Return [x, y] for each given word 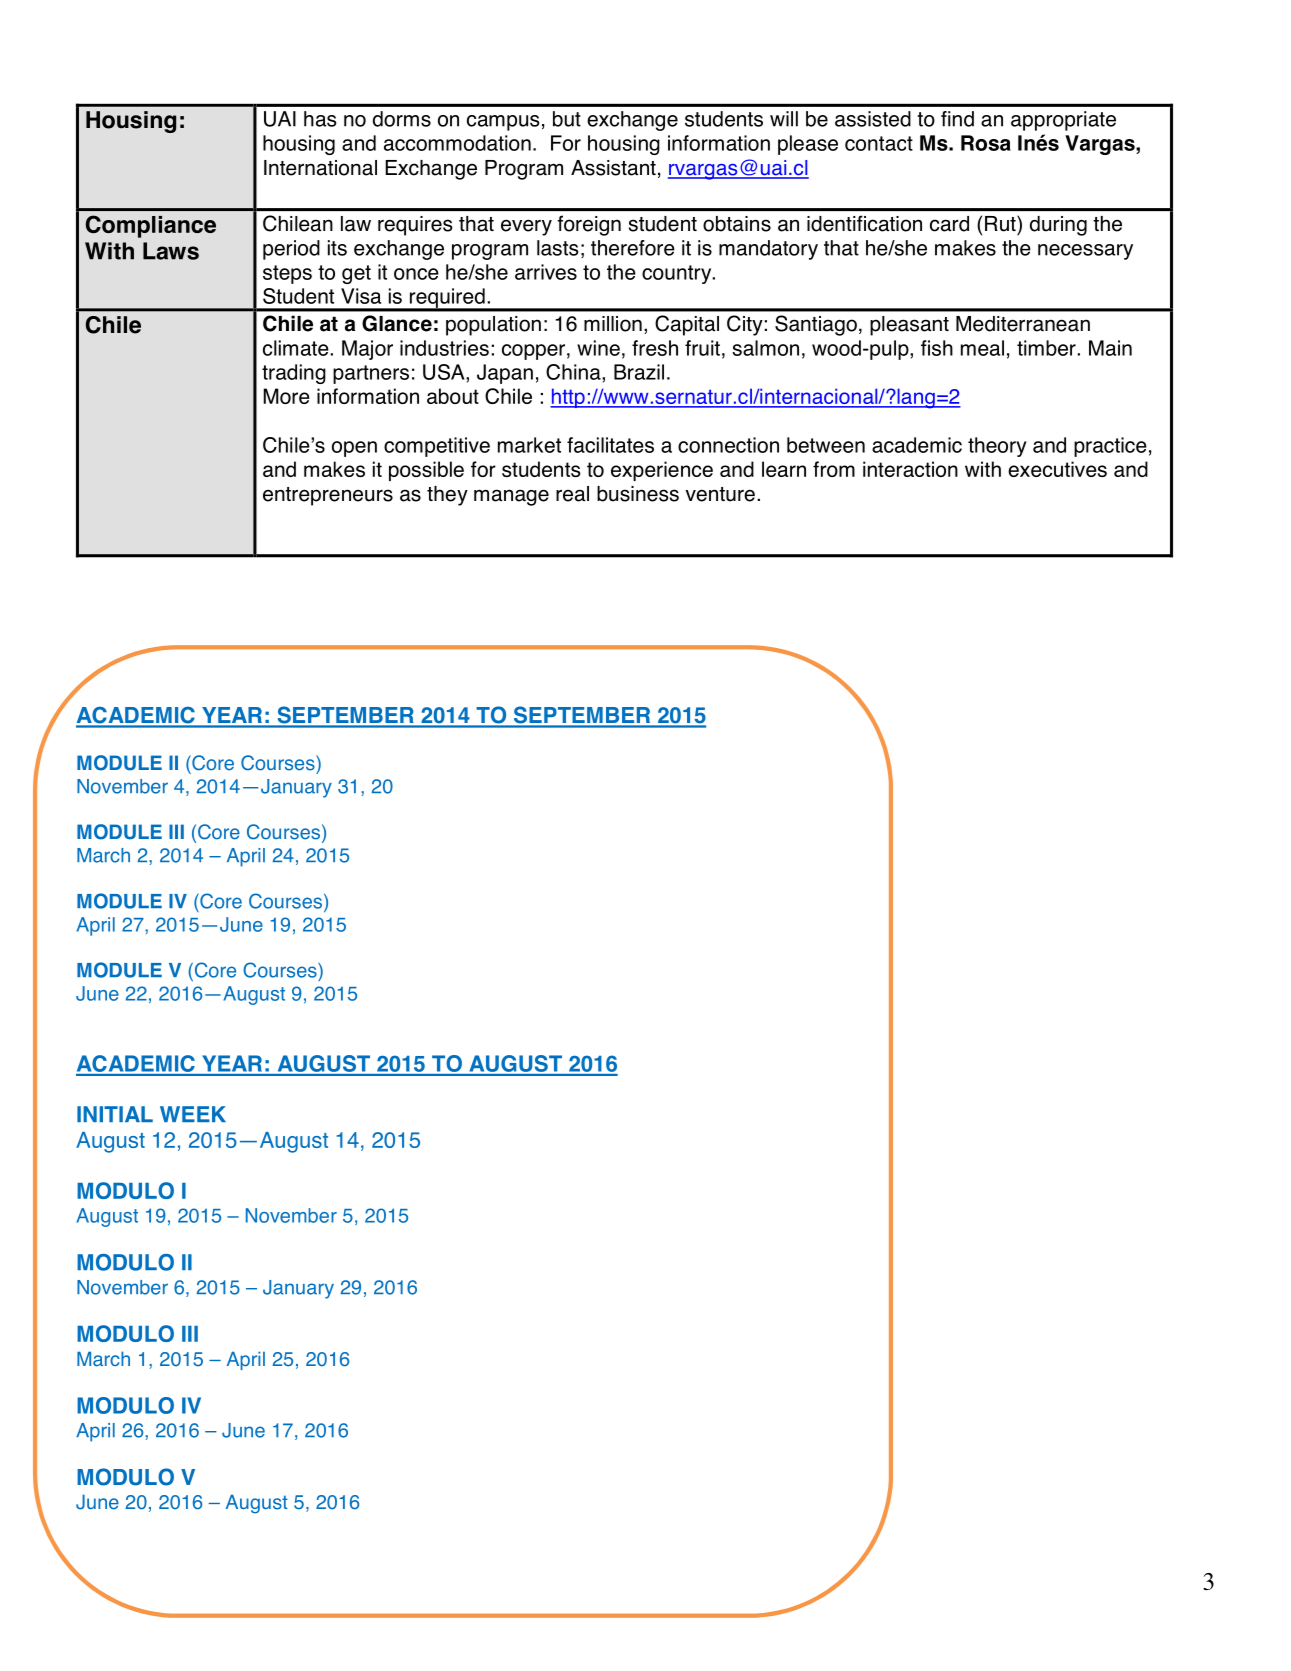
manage [511, 497]
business [638, 494]
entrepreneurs [328, 496]
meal [982, 348]
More [286, 396]
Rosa [986, 143]
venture [720, 494]
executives [1057, 469]
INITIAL [115, 1114]
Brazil [639, 372]
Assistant [613, 168]
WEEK [193, 1114]
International [320, 168]
